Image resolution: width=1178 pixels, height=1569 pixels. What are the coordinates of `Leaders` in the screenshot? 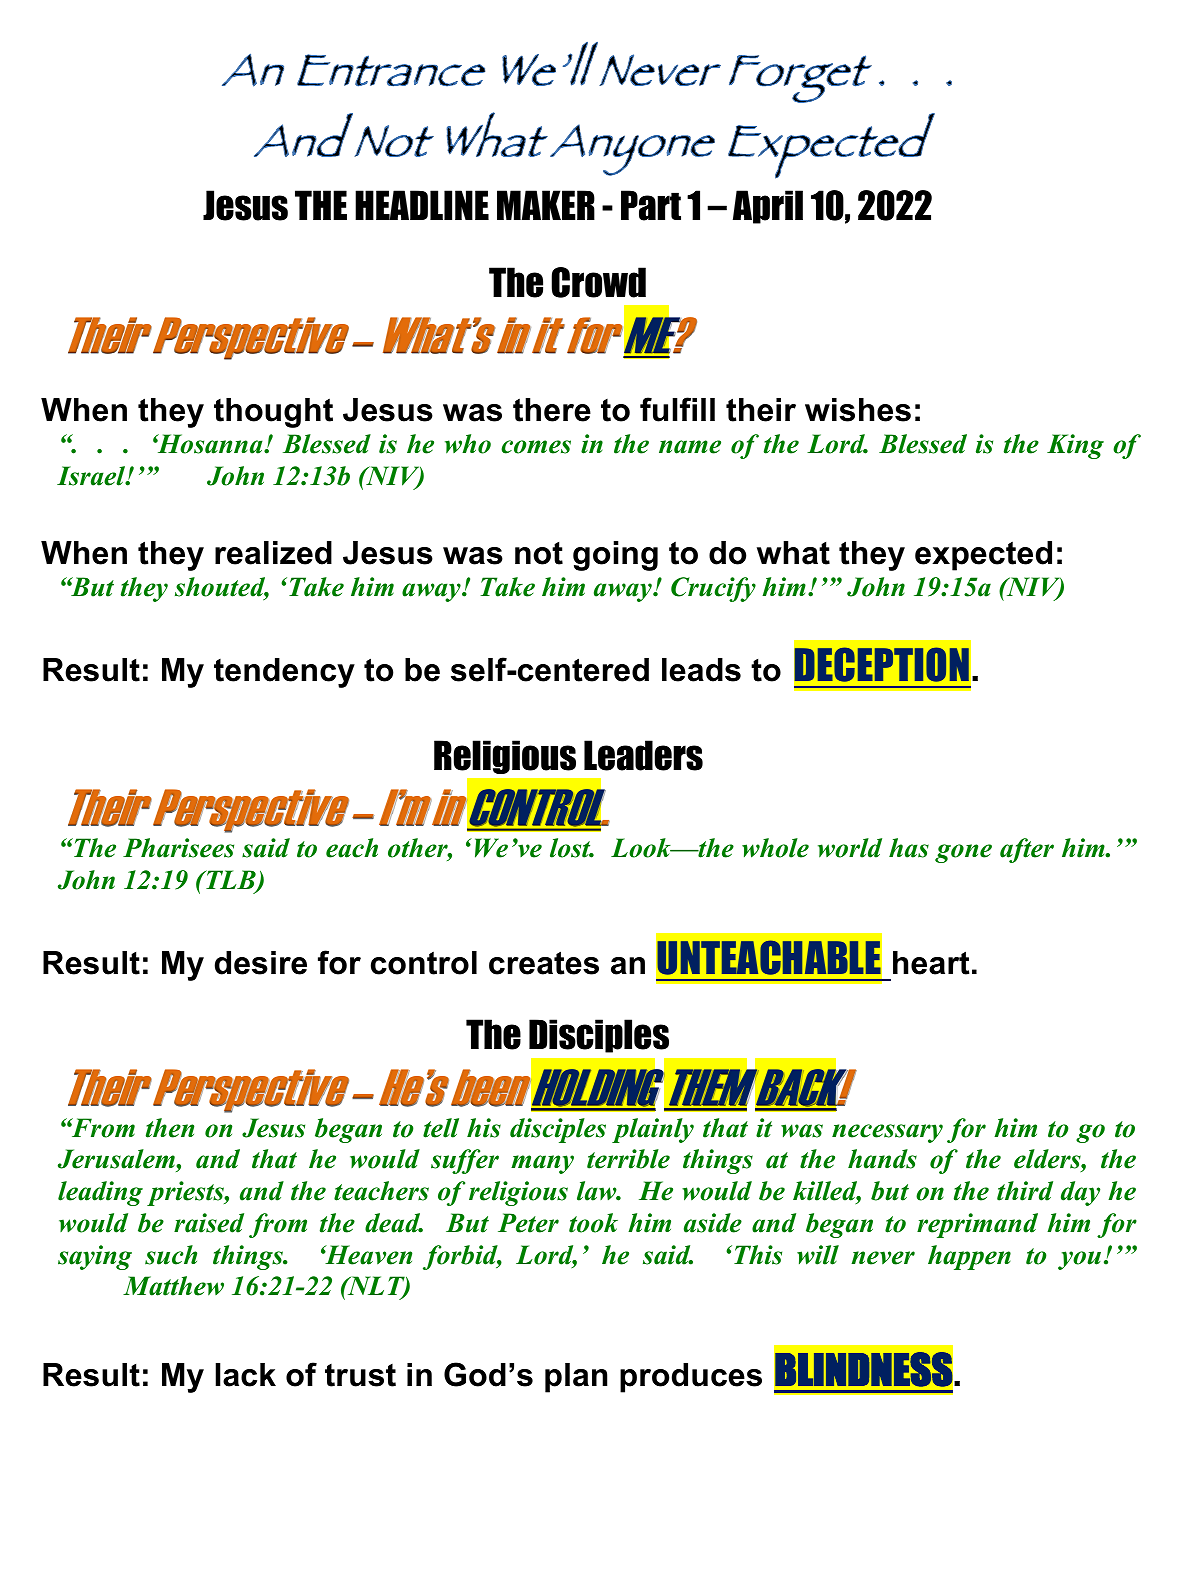 It's located at (643, 755).
